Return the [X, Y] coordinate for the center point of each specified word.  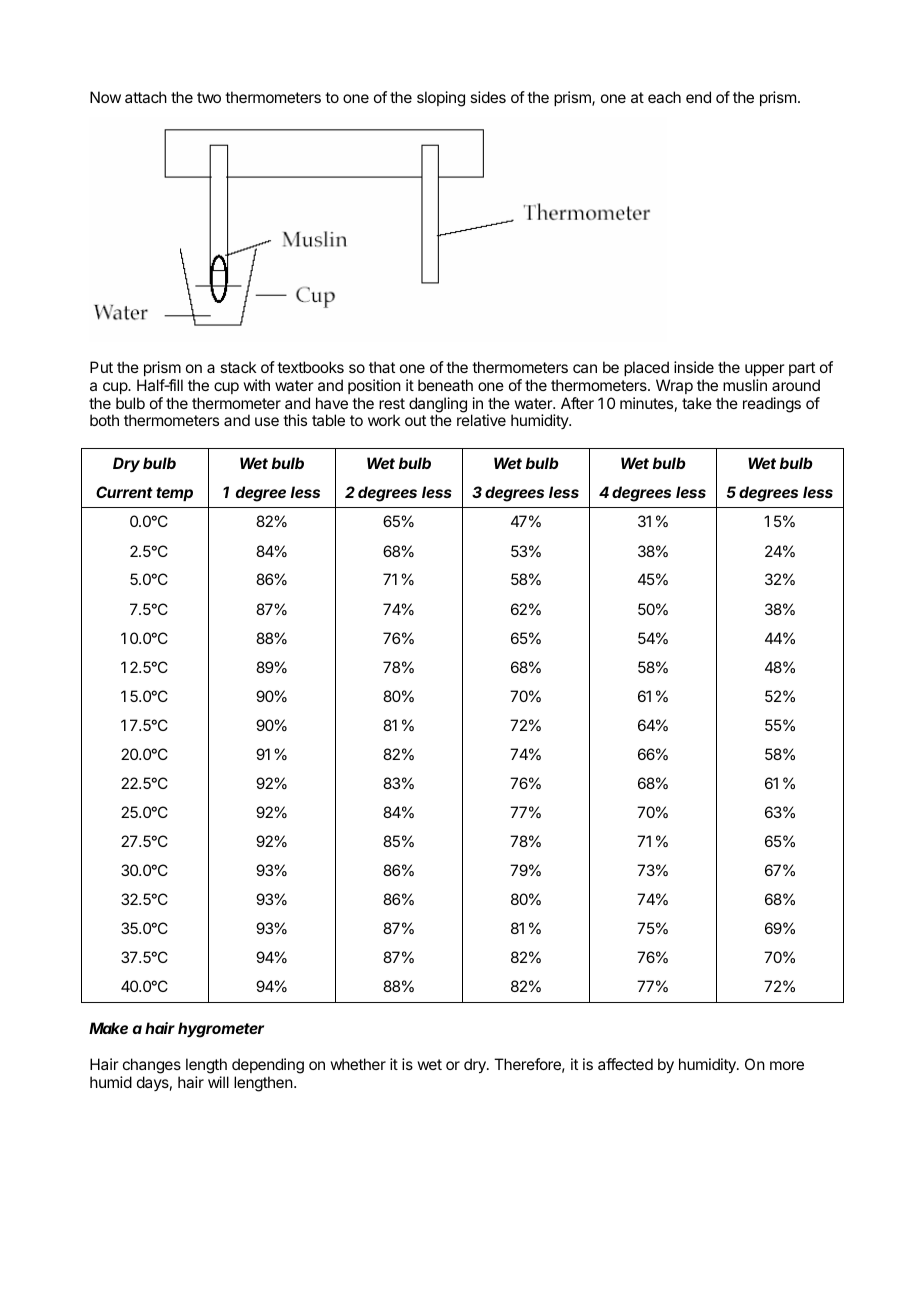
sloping [441, 99]
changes [152, 1066]
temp [174, 494]
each [664, 97]
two [209, 97]
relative [481, 420]
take [697, 403]
